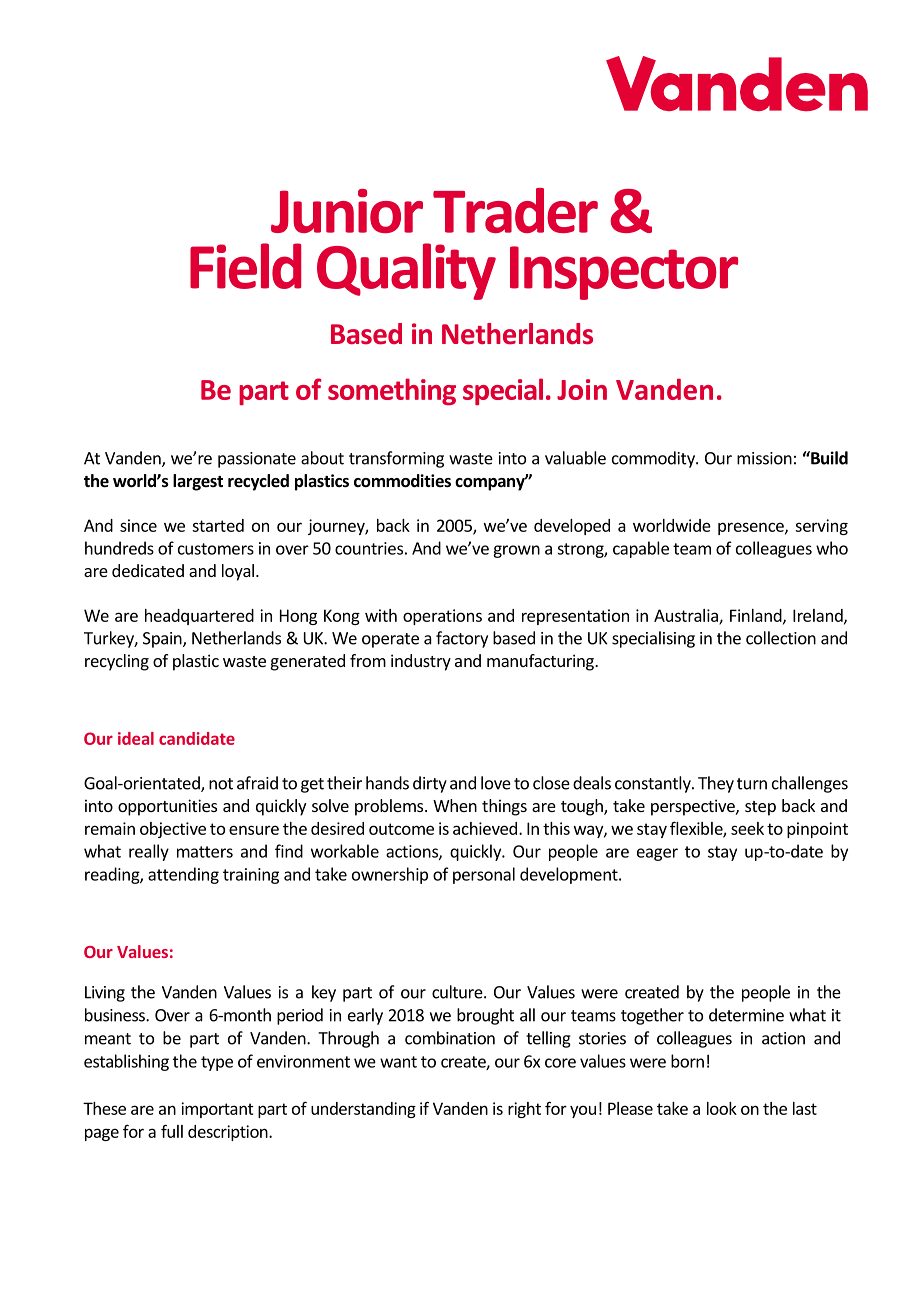 Image resolution: width=924 pixels, height=1307 pixels. I want to click on important, so click(217, 1110).
